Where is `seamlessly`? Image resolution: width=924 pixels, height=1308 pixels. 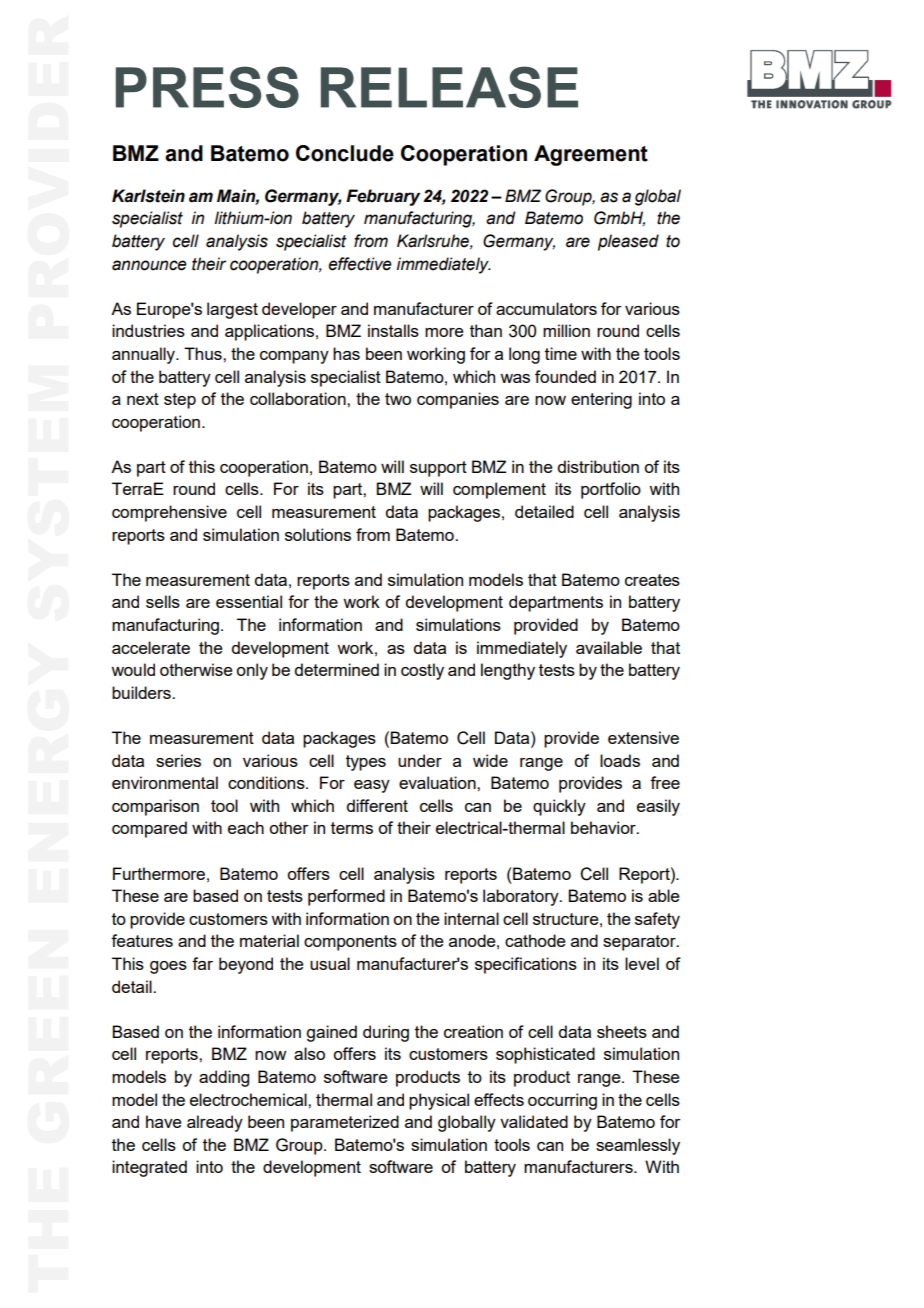 seamlessly is located at coordinates (638, 1146).
